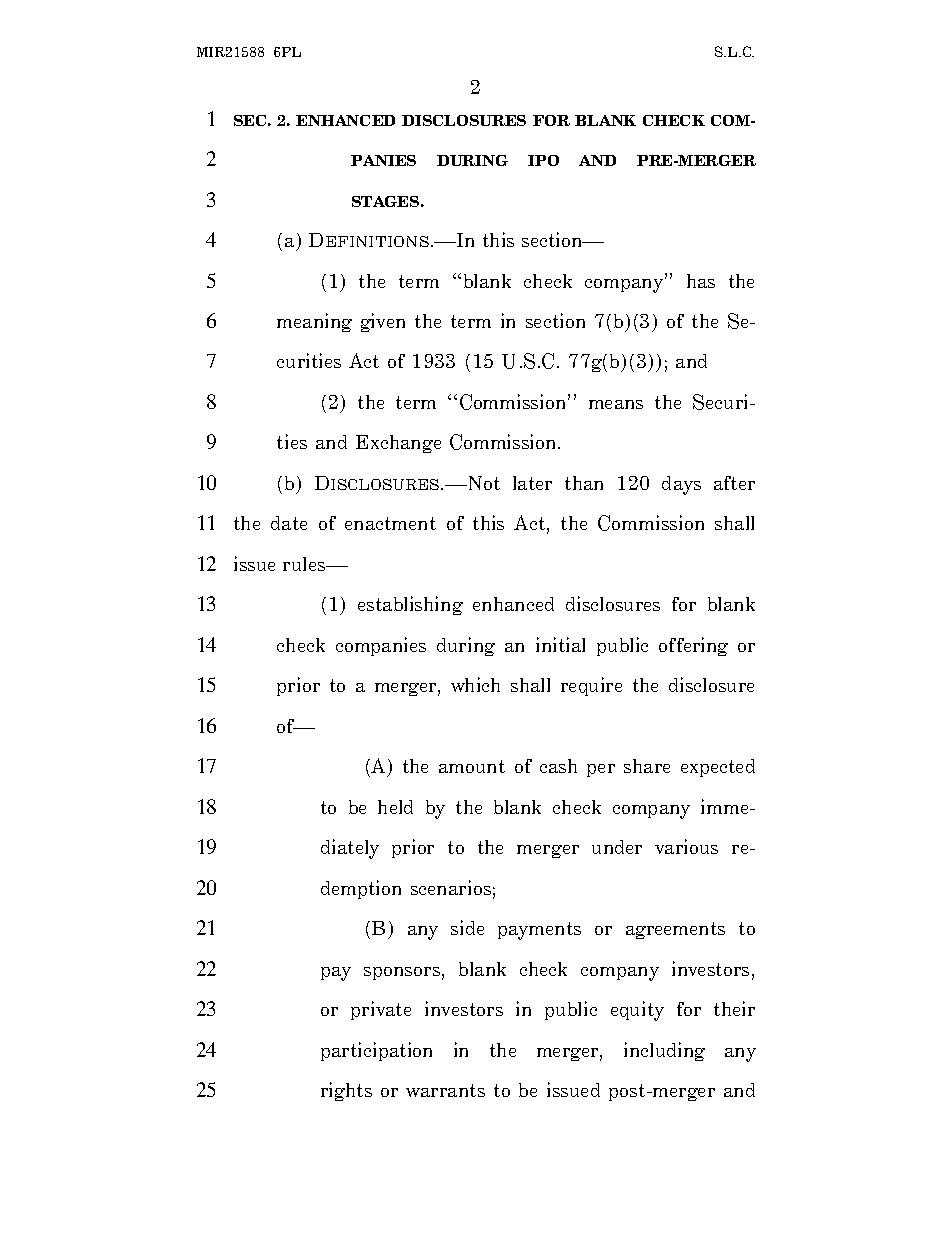  Describe the element at coordinates (681, 485) in the screenshot. I see `days` at that location.
